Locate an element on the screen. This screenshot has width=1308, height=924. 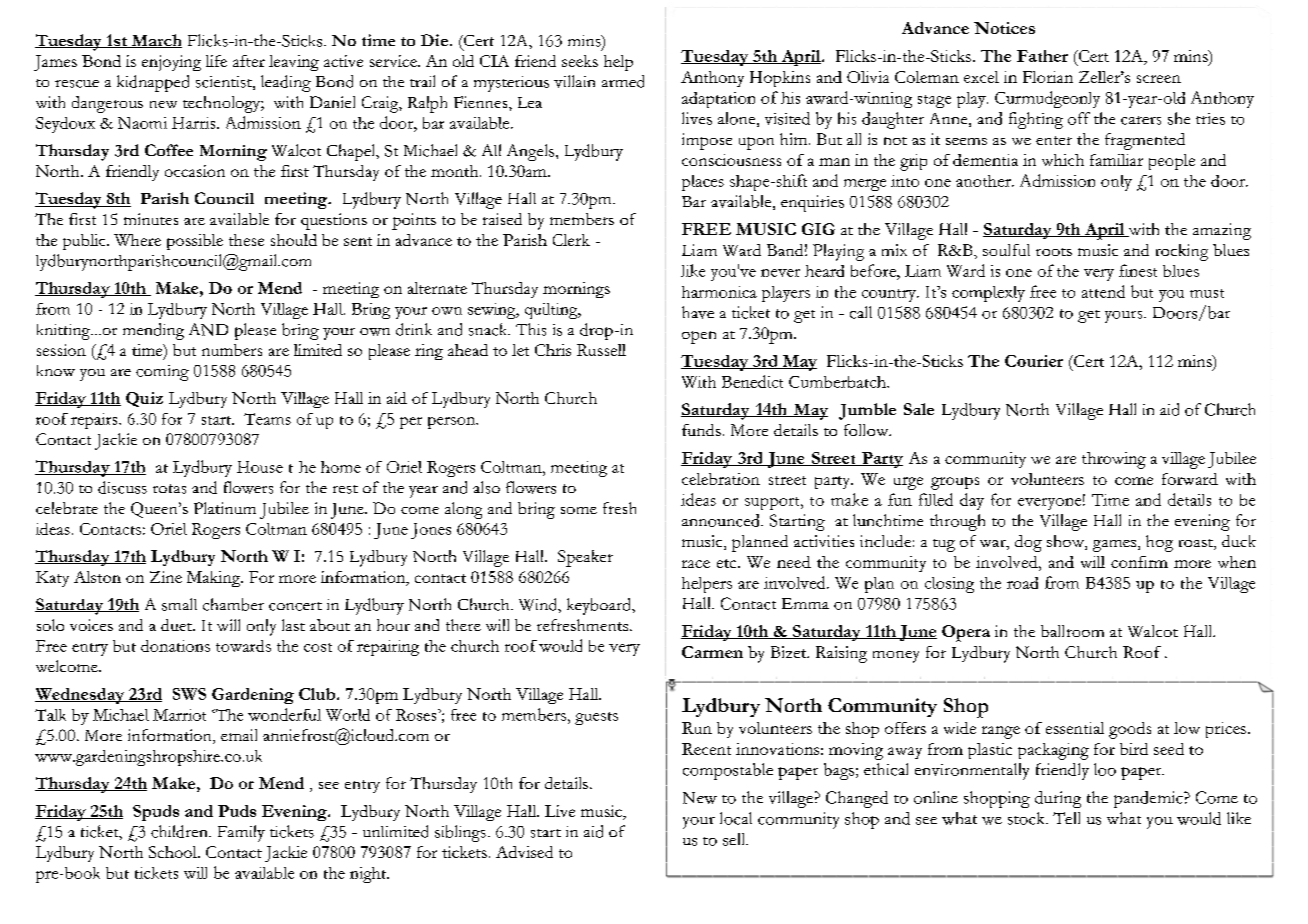
seeks is located at coordinates (580, 61).
